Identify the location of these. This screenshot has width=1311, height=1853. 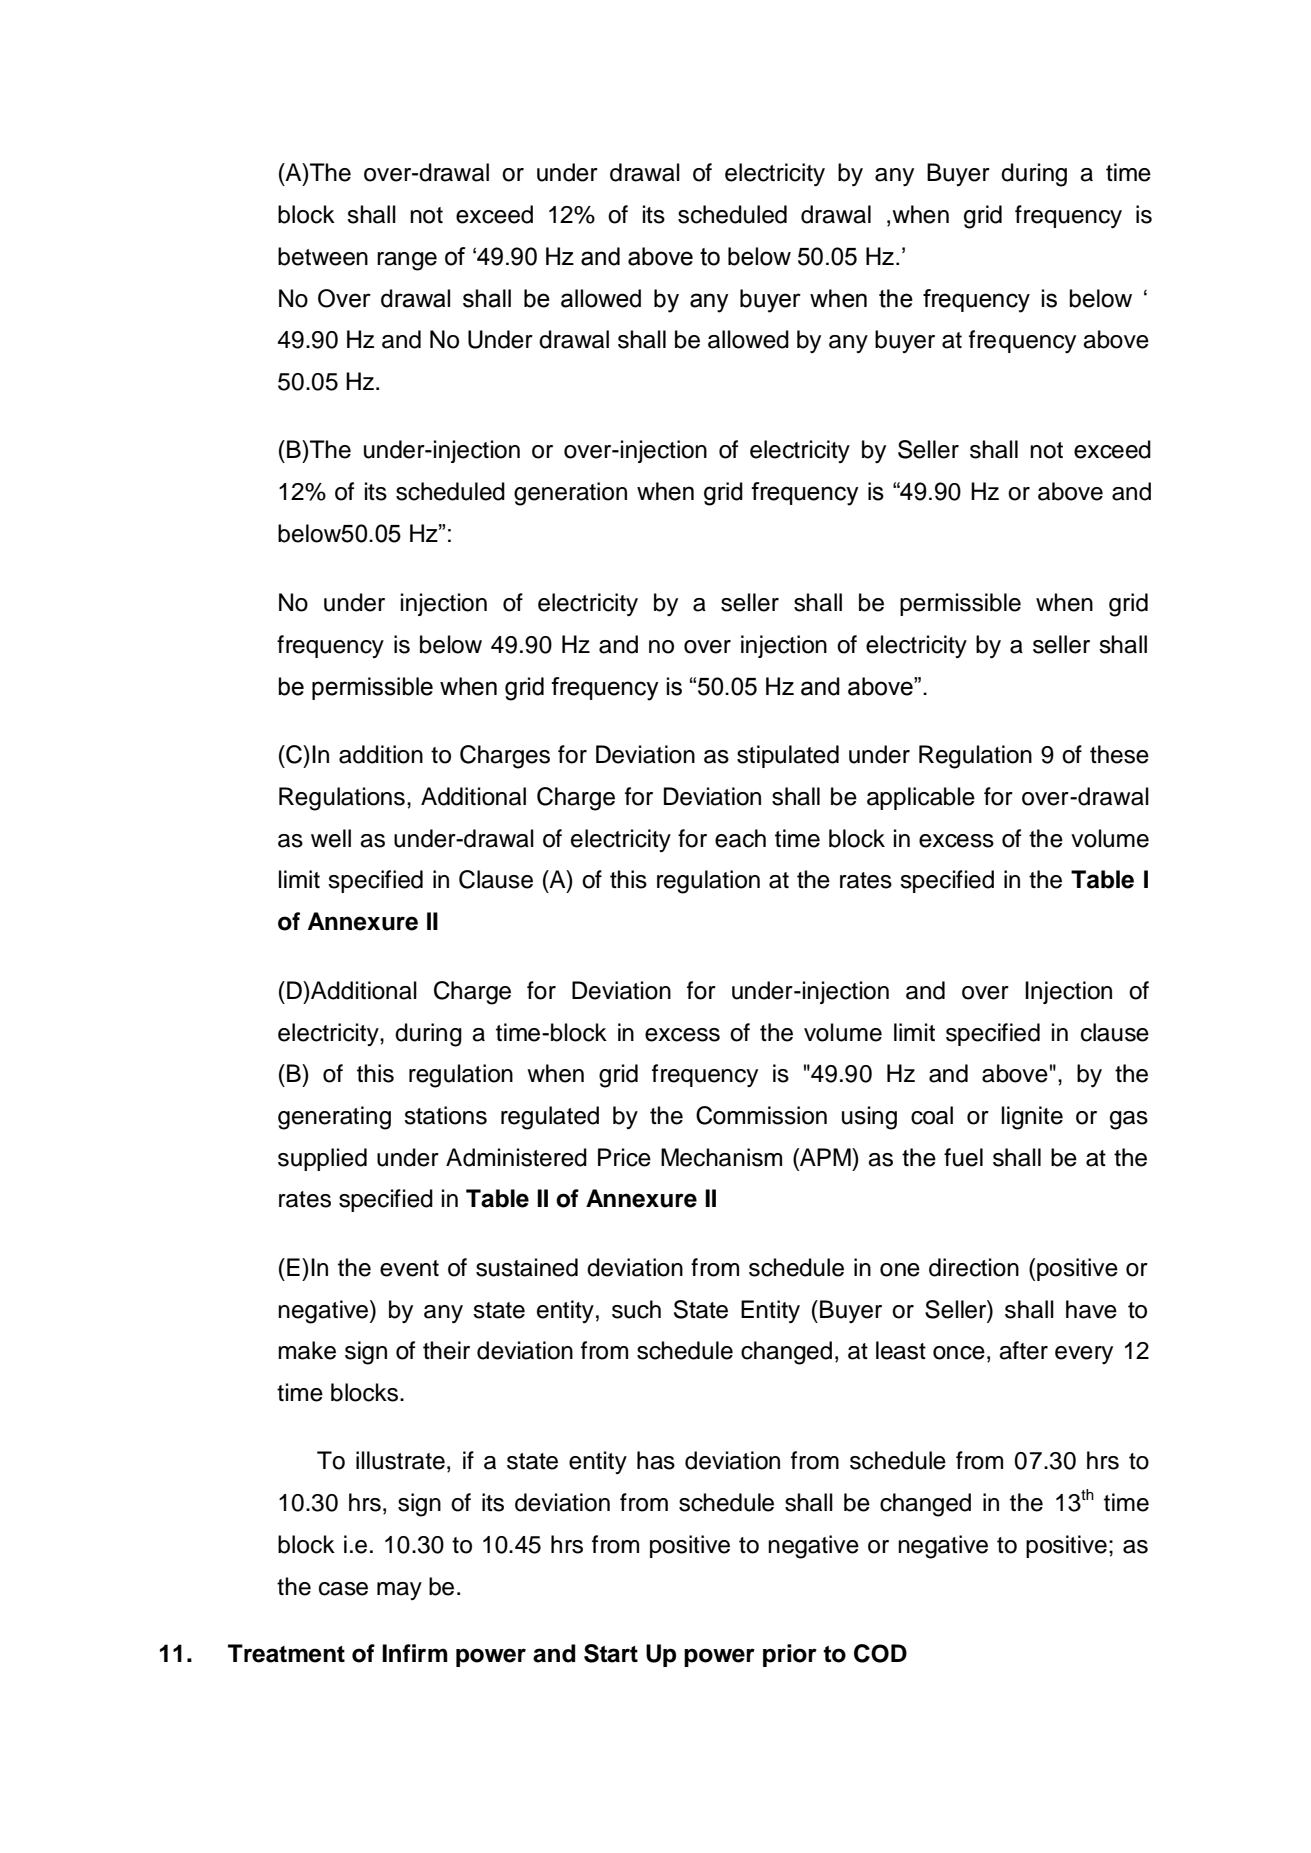
(1119, 754).
